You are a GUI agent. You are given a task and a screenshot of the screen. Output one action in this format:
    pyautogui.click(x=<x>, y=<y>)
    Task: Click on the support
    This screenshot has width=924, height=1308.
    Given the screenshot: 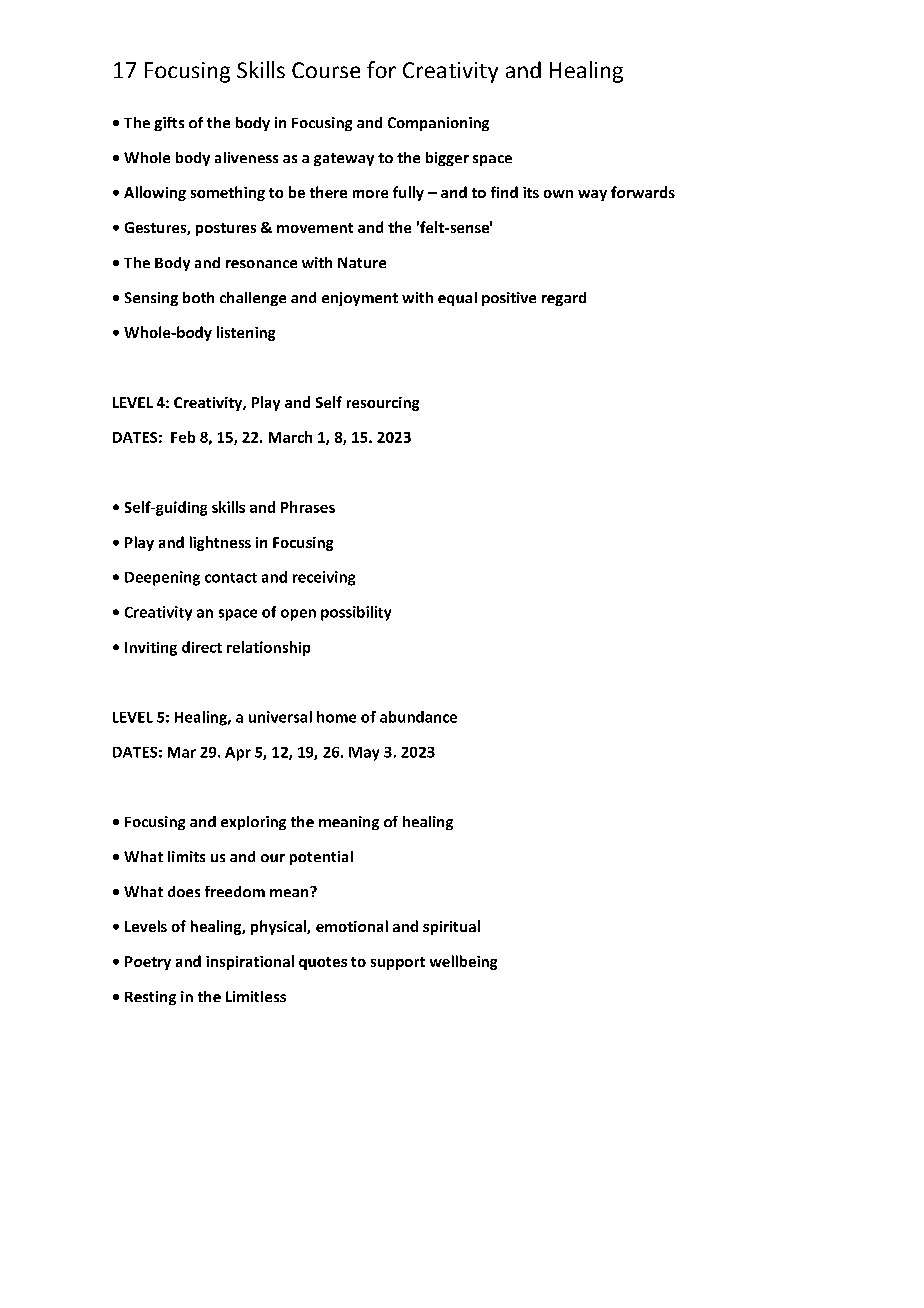 What is the action you would take?
    pyautogui.click(x=398, y=963)
